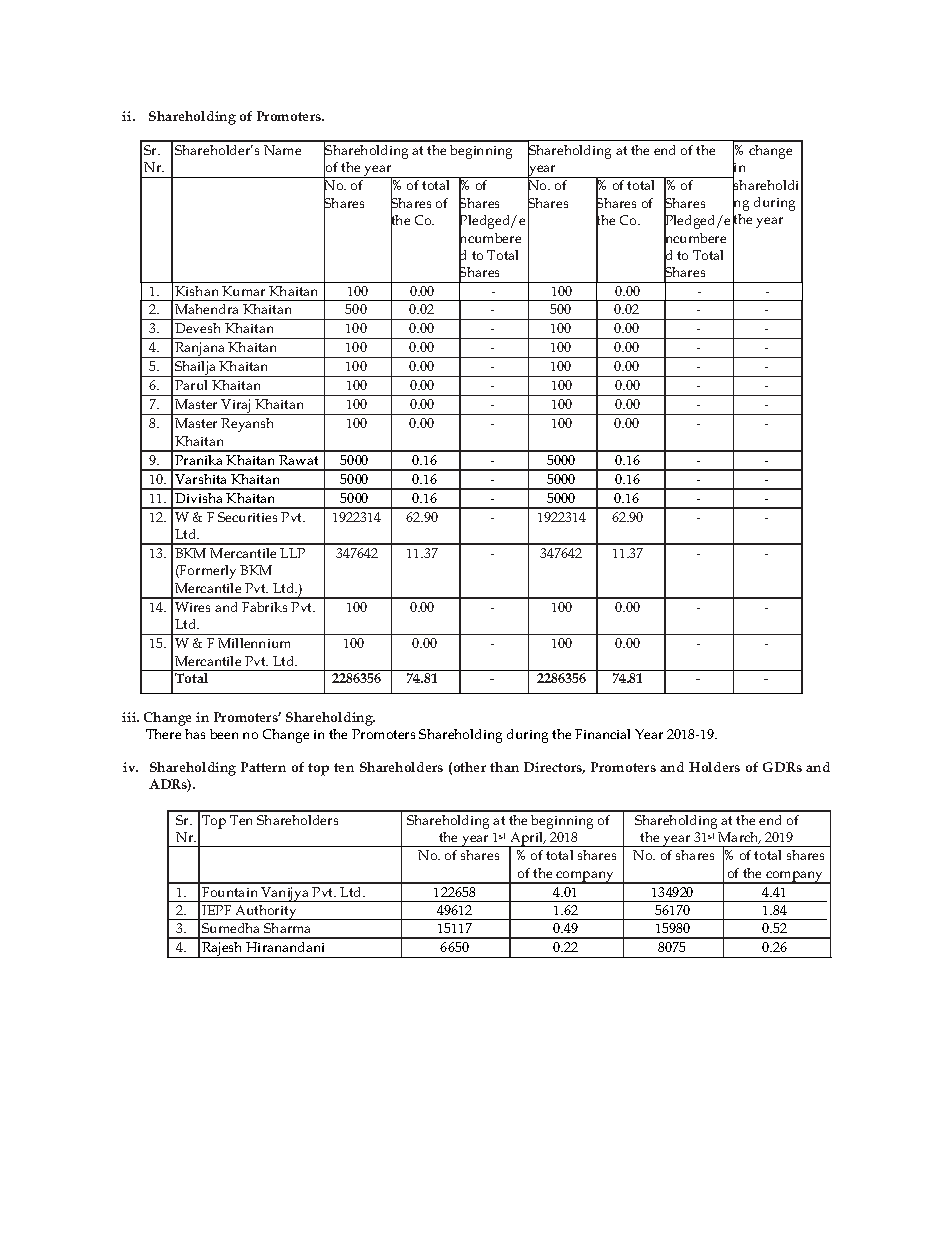 The height and width of the screenshot is (1233, 952). Describe the element at coordinates (195, 734) in the screenshot. I see `has` at that location.
